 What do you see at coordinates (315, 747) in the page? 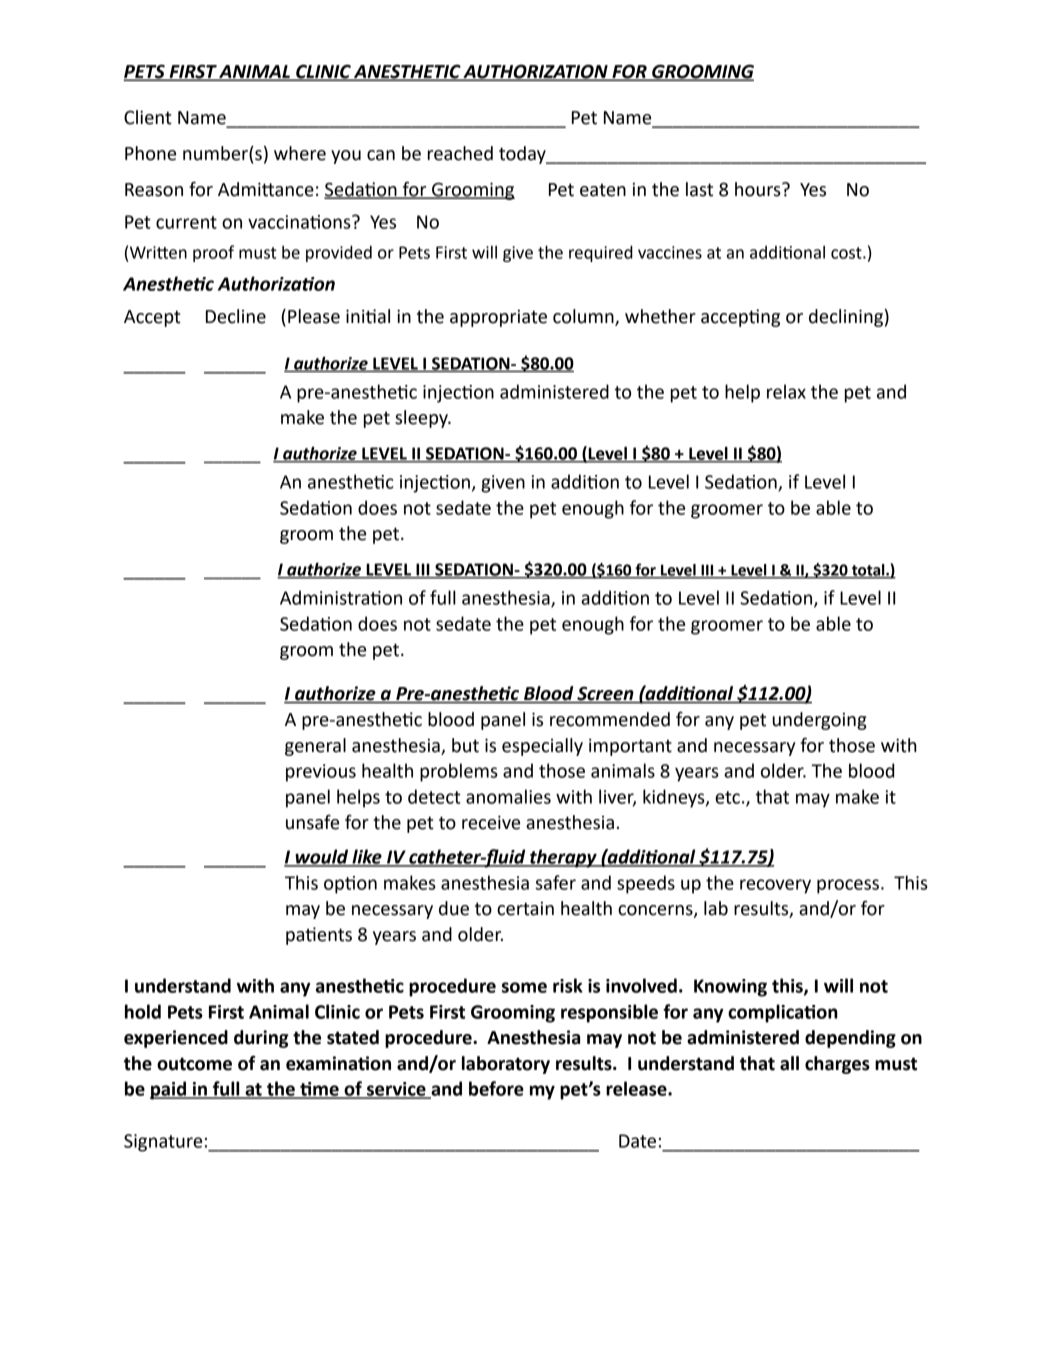
I see `general` at bounding box center [315, 747].
